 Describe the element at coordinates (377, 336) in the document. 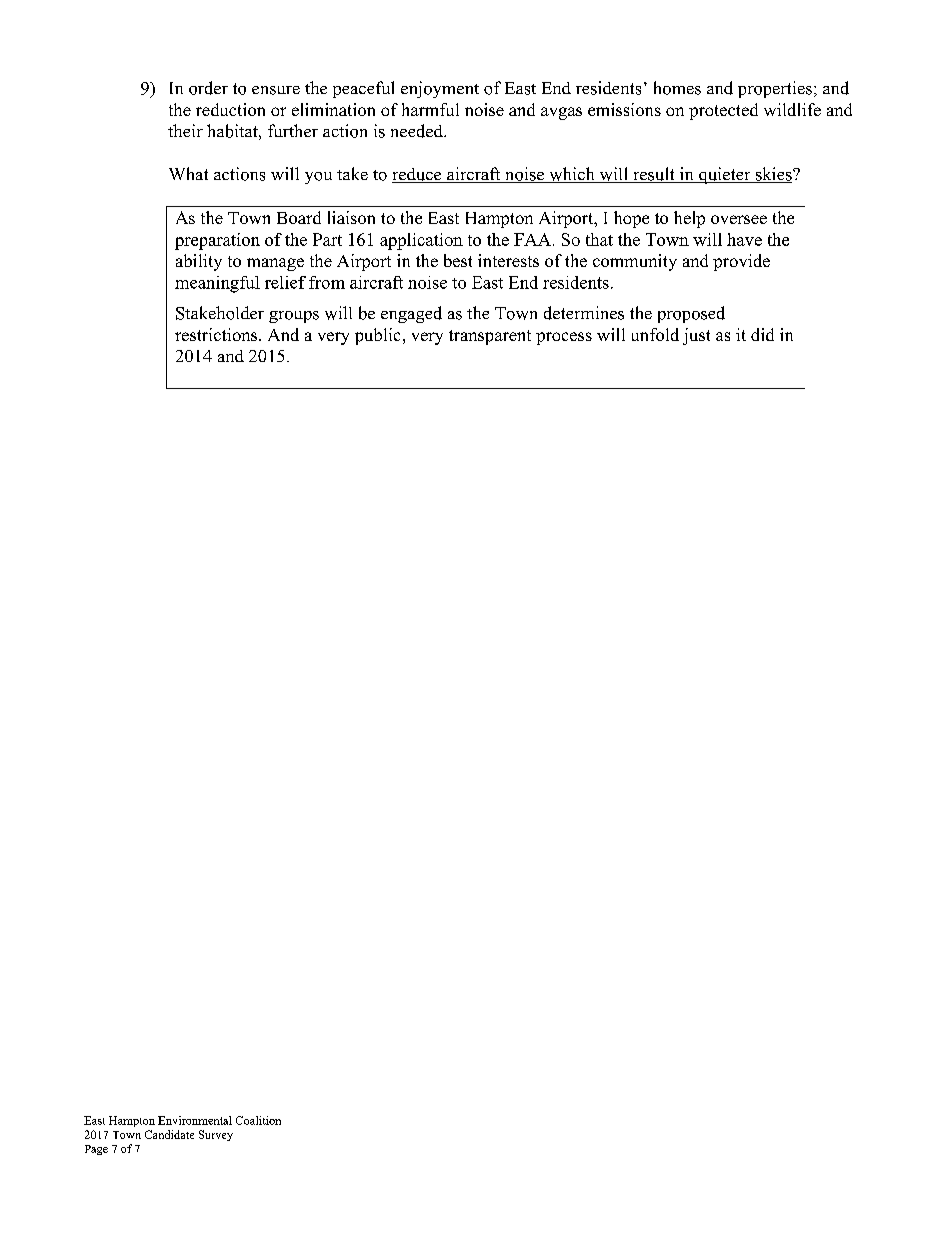

I see `public` at that location.
